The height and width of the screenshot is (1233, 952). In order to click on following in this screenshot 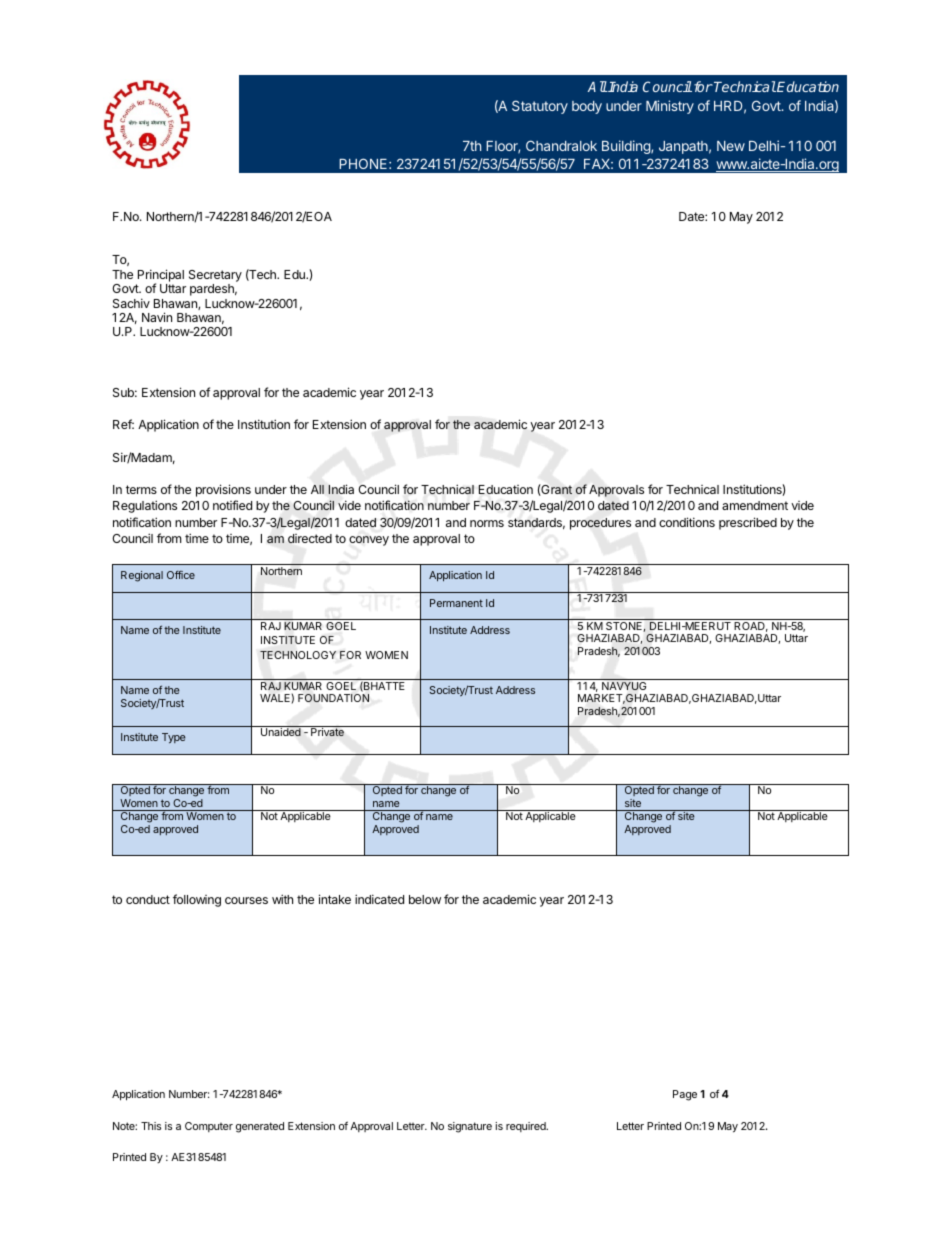, I will do `click(197, 900)`.
